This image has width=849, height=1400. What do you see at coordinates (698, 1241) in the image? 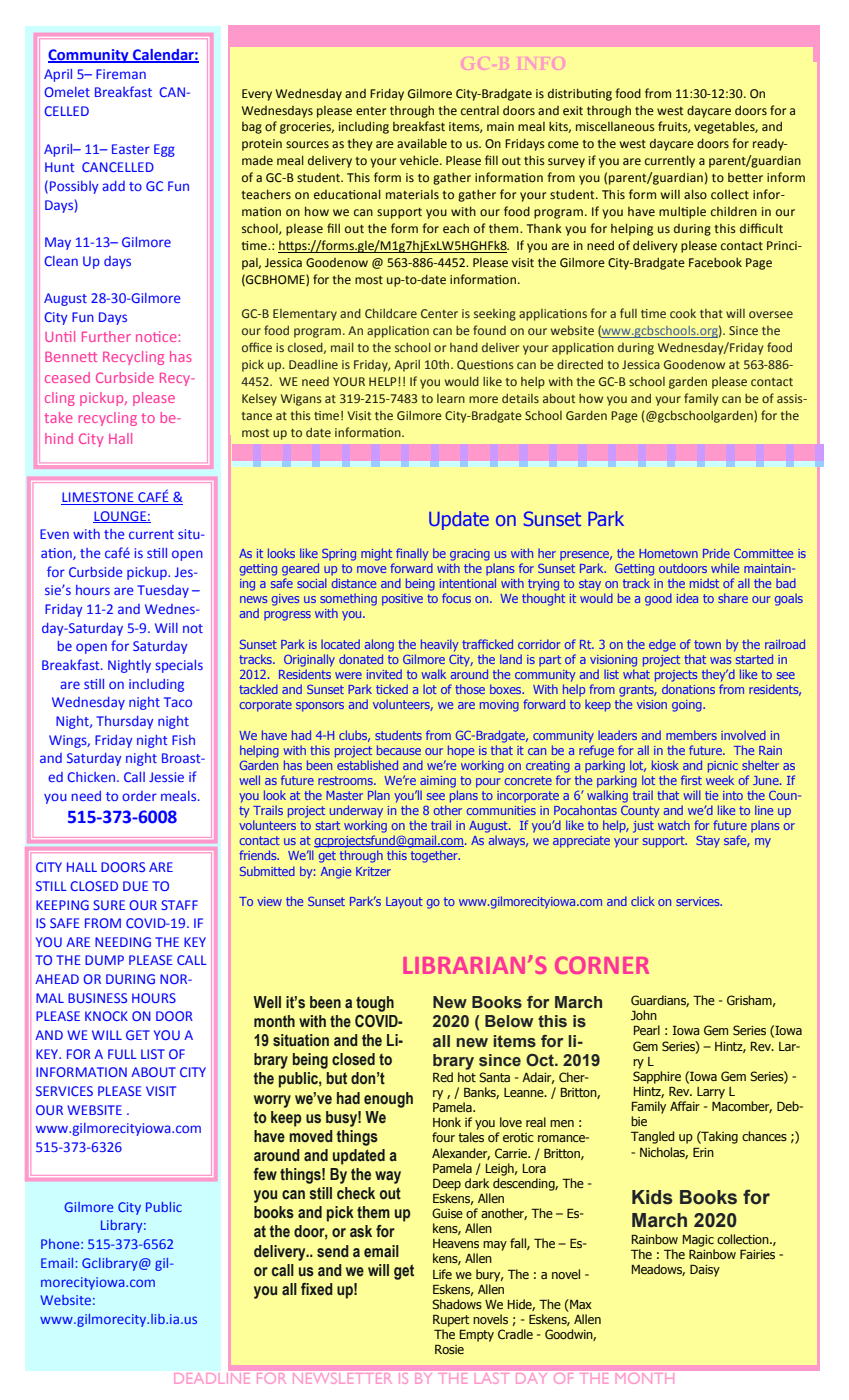
I see `Magic` at bounding box center [698, 1241].
